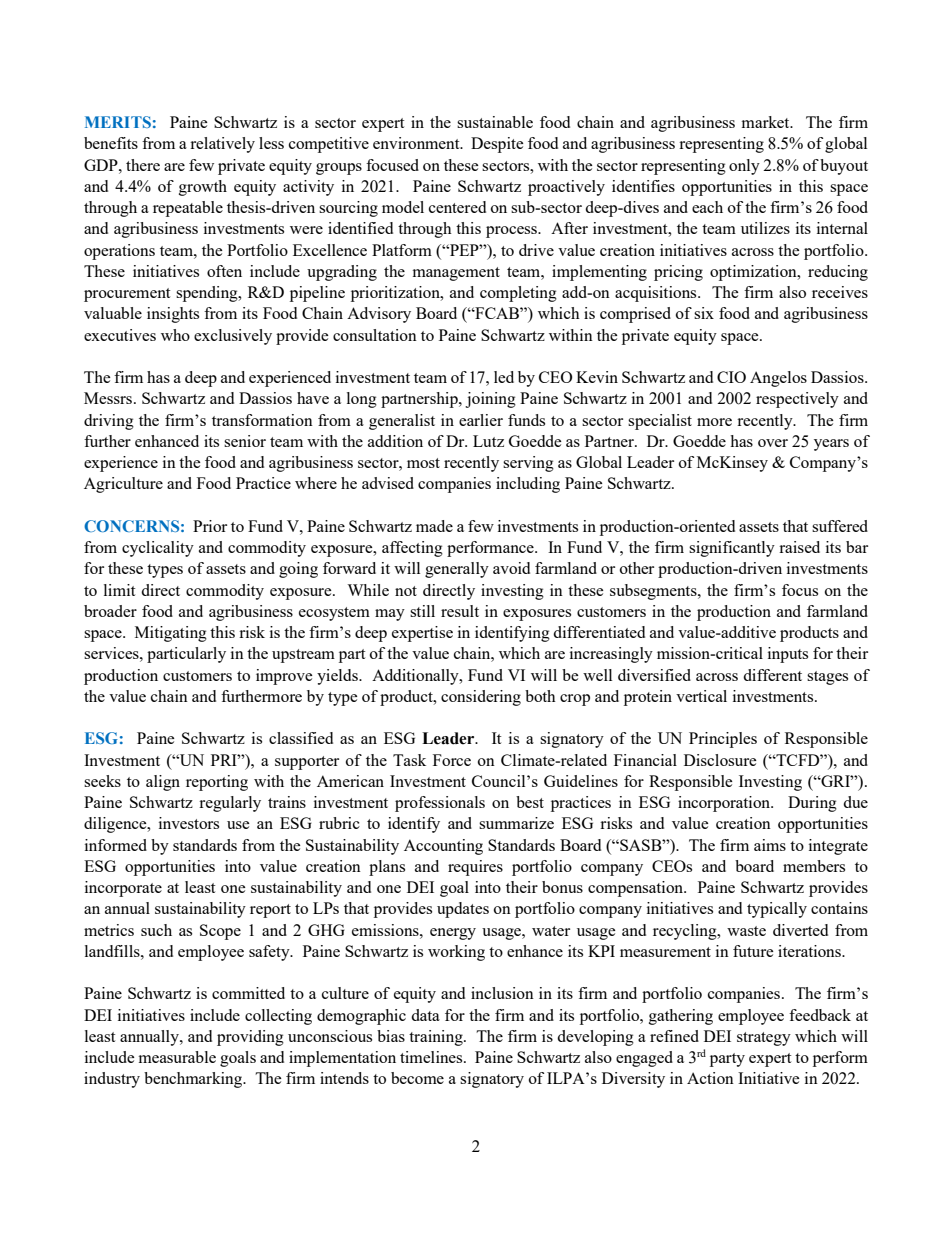 This page has width=952, height=1233. What do you see at coordinates (460, 611) in the page?
I see `result` at bounding box center [460, 611].
